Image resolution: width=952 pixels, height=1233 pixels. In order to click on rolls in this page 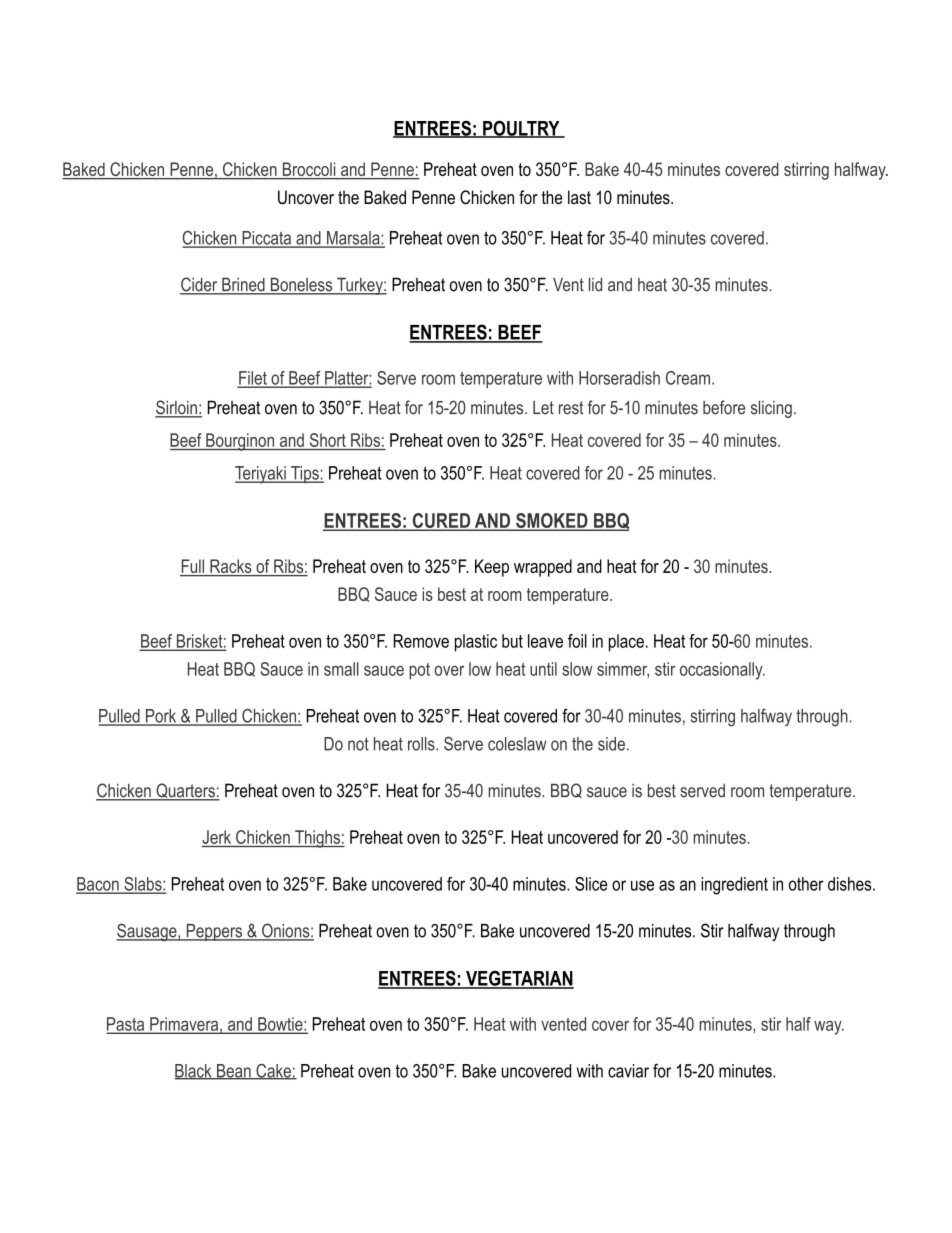, I will do `click(422, 744)`.
